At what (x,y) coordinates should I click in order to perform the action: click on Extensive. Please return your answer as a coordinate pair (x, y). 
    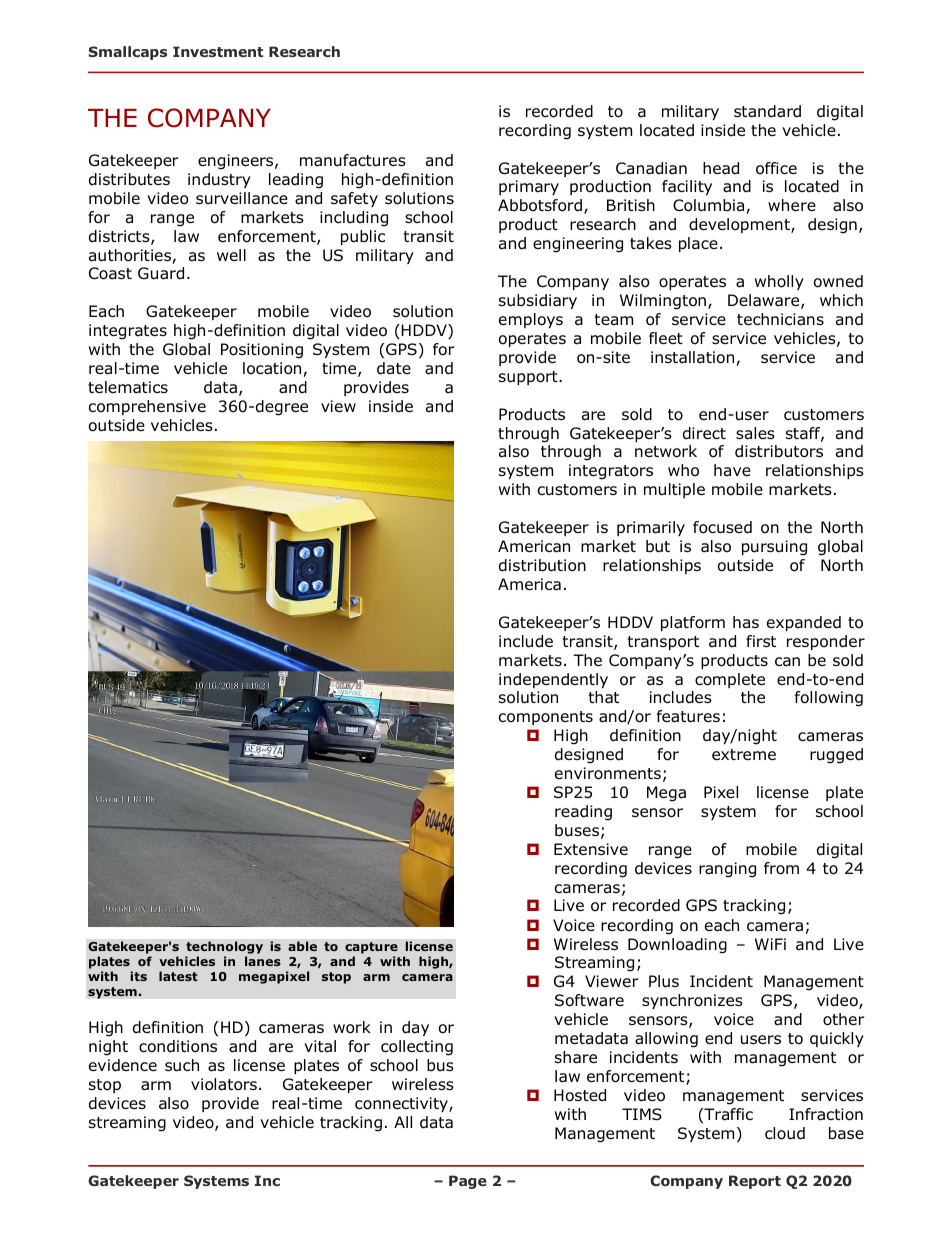
    Looking at the image, I should click on (591, 849).
